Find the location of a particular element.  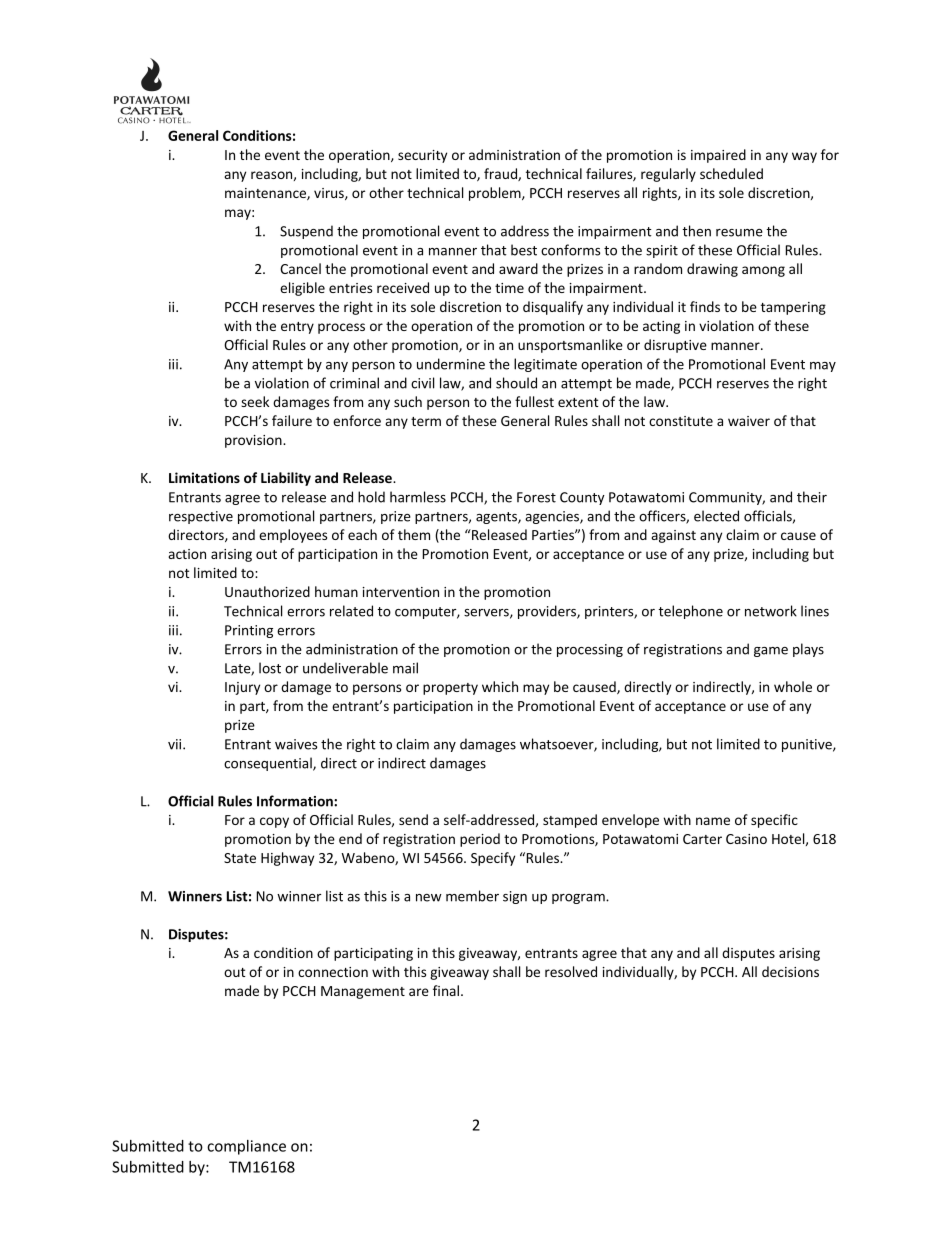

game is located at coordinates (771, 652).
